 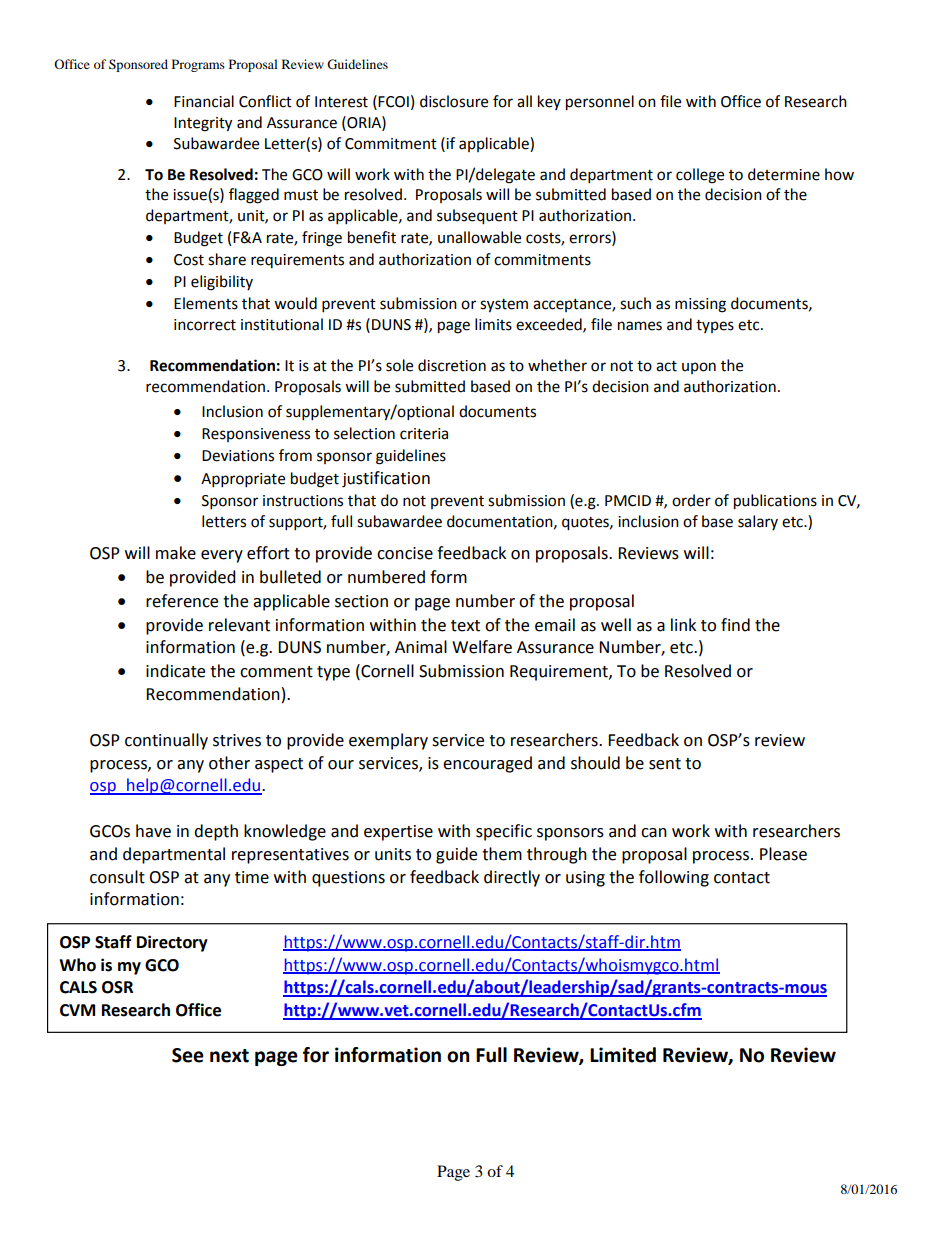 What do you see at coordinates (784, 174) in the page?
I see `determine` at bounding box center [784, 174].
